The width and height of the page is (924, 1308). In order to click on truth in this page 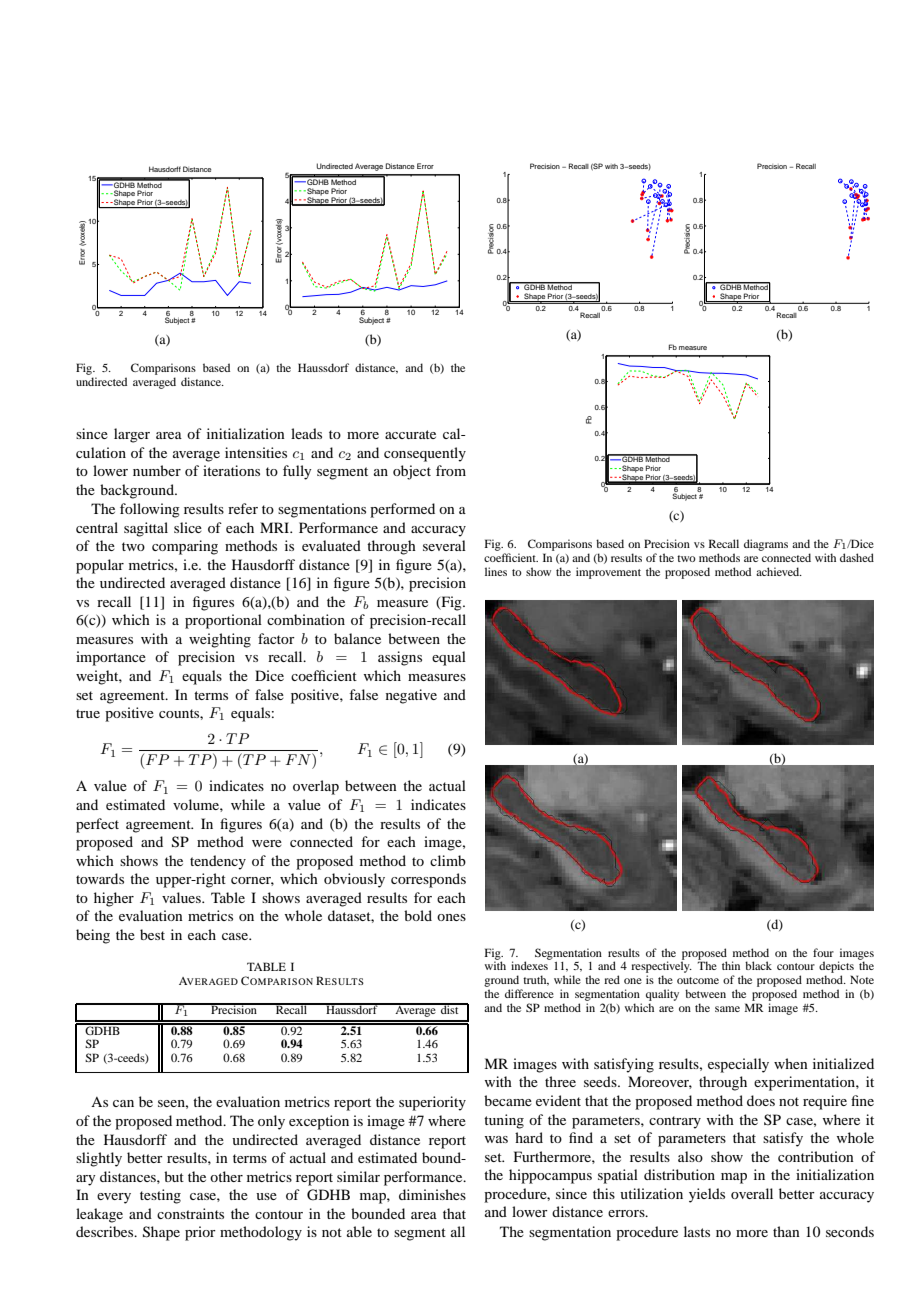, I will do `click(536, 980)`.
